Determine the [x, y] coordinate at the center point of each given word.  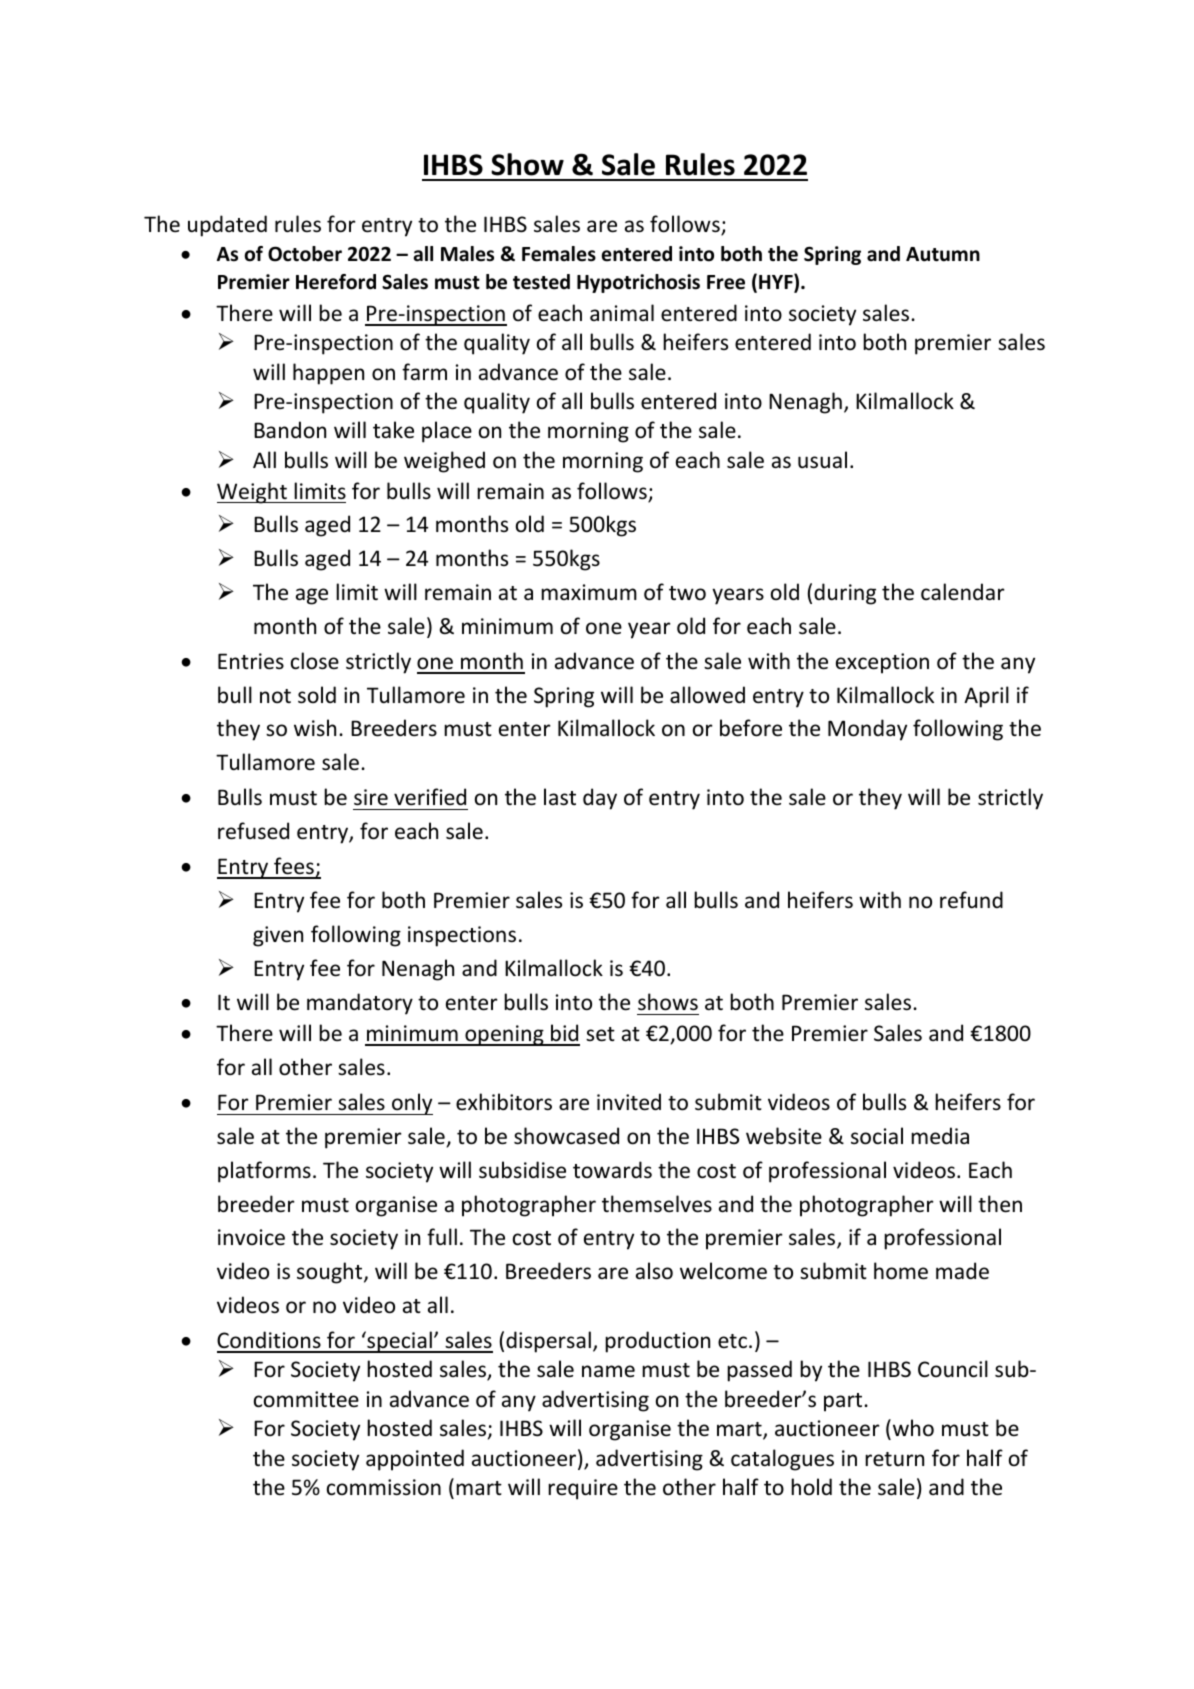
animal [622, 312]
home [901, 1271]
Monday [867, 730]
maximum [589, 592]
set [600, 1034]
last [560, 797]
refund [971, 900]
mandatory [360, 1004]
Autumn [943, 254]
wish [315, 727]
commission [384, 1487]
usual [822, 460]
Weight [253, 493]
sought [331, 1273]
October [305, 254]
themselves [657, 1204]
